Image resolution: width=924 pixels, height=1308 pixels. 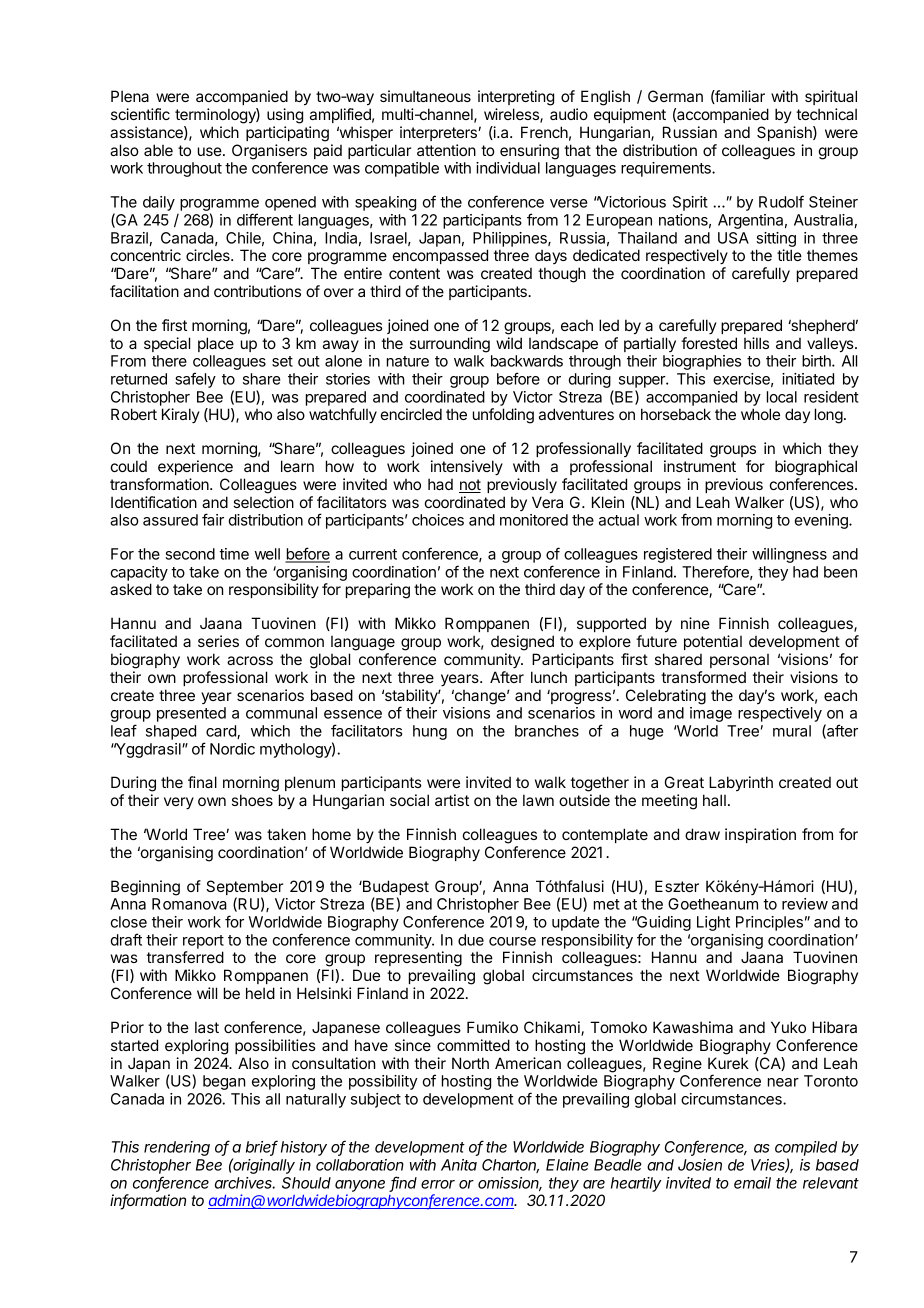 I want to click on series, so click(x=218, y=641).
